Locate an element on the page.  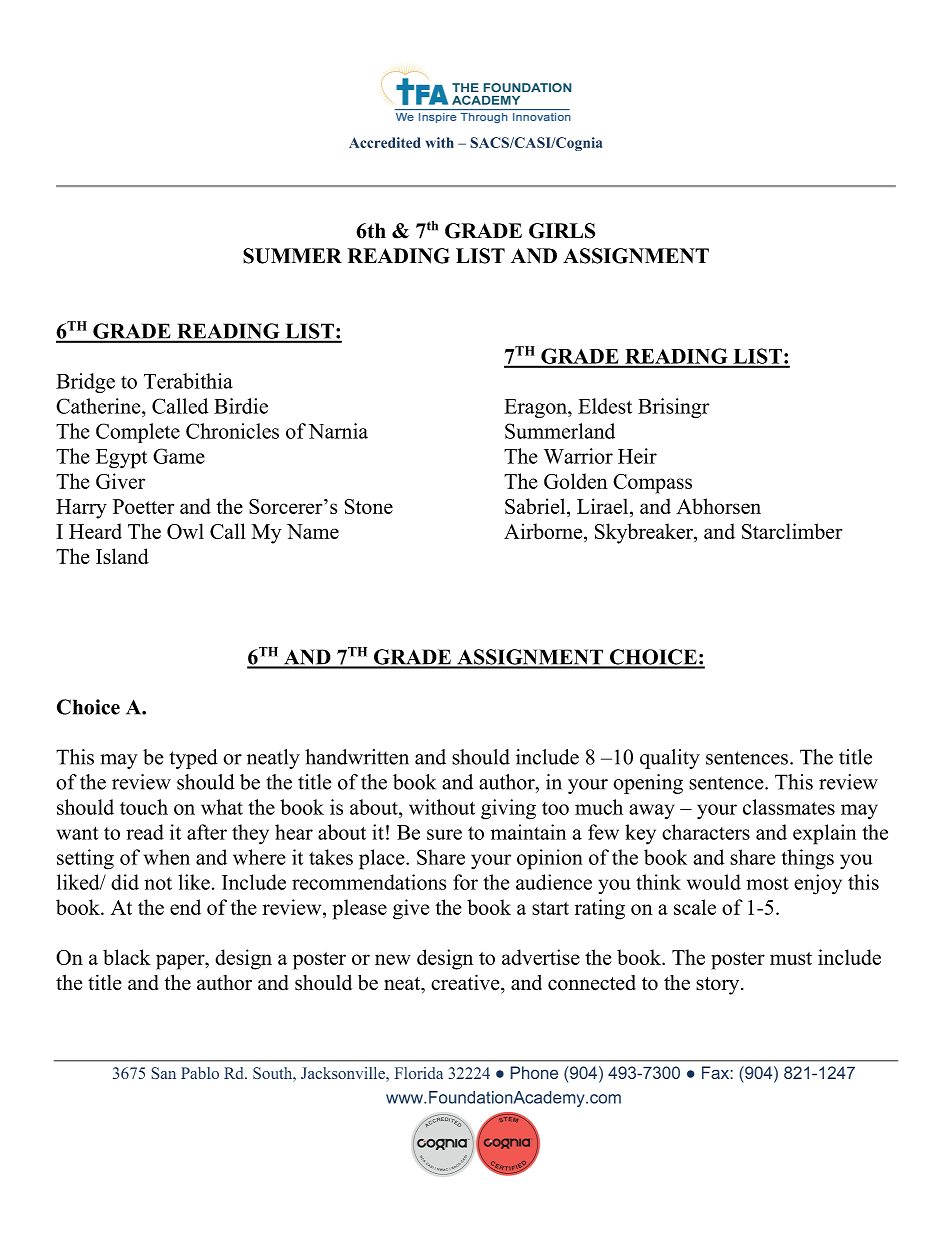
GIRLS is located at coordinates (562, 231).
